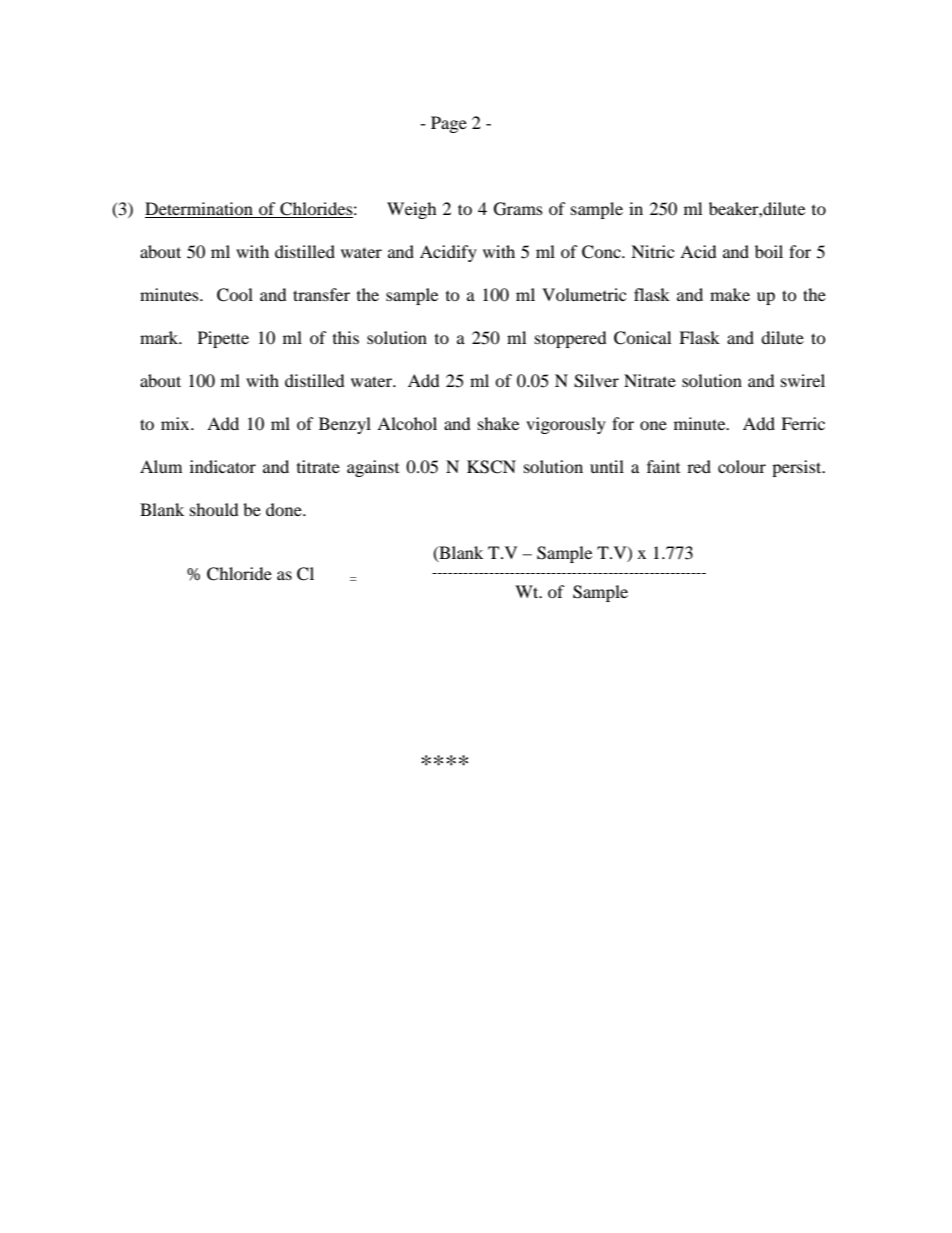 Image resolution: width=952 pixels, height=1233 pixels. Describe the element at coordinates (176, 423) in the screenshot. I see `mix` at that location.
